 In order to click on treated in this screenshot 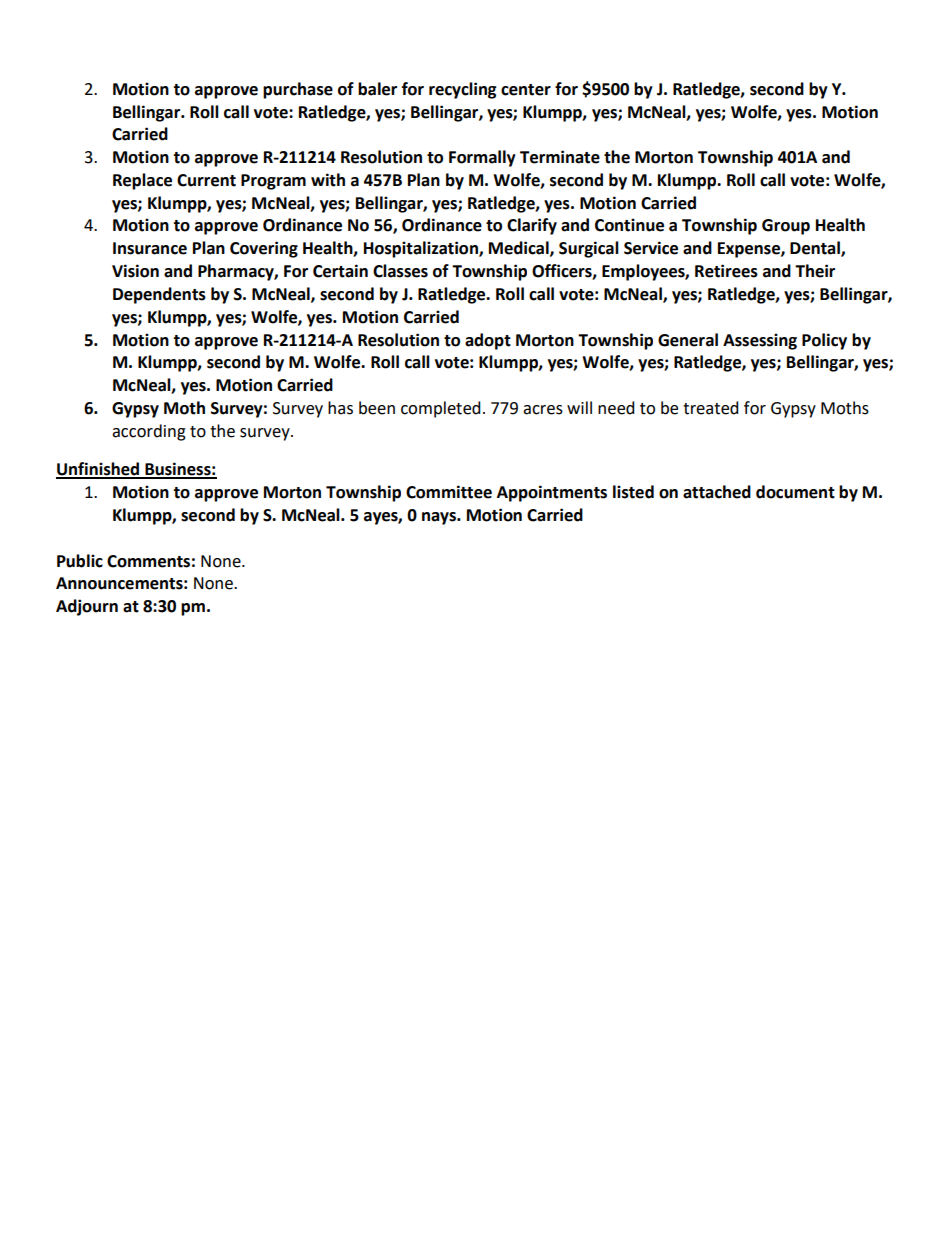, I will do `click(711, 408)`.
